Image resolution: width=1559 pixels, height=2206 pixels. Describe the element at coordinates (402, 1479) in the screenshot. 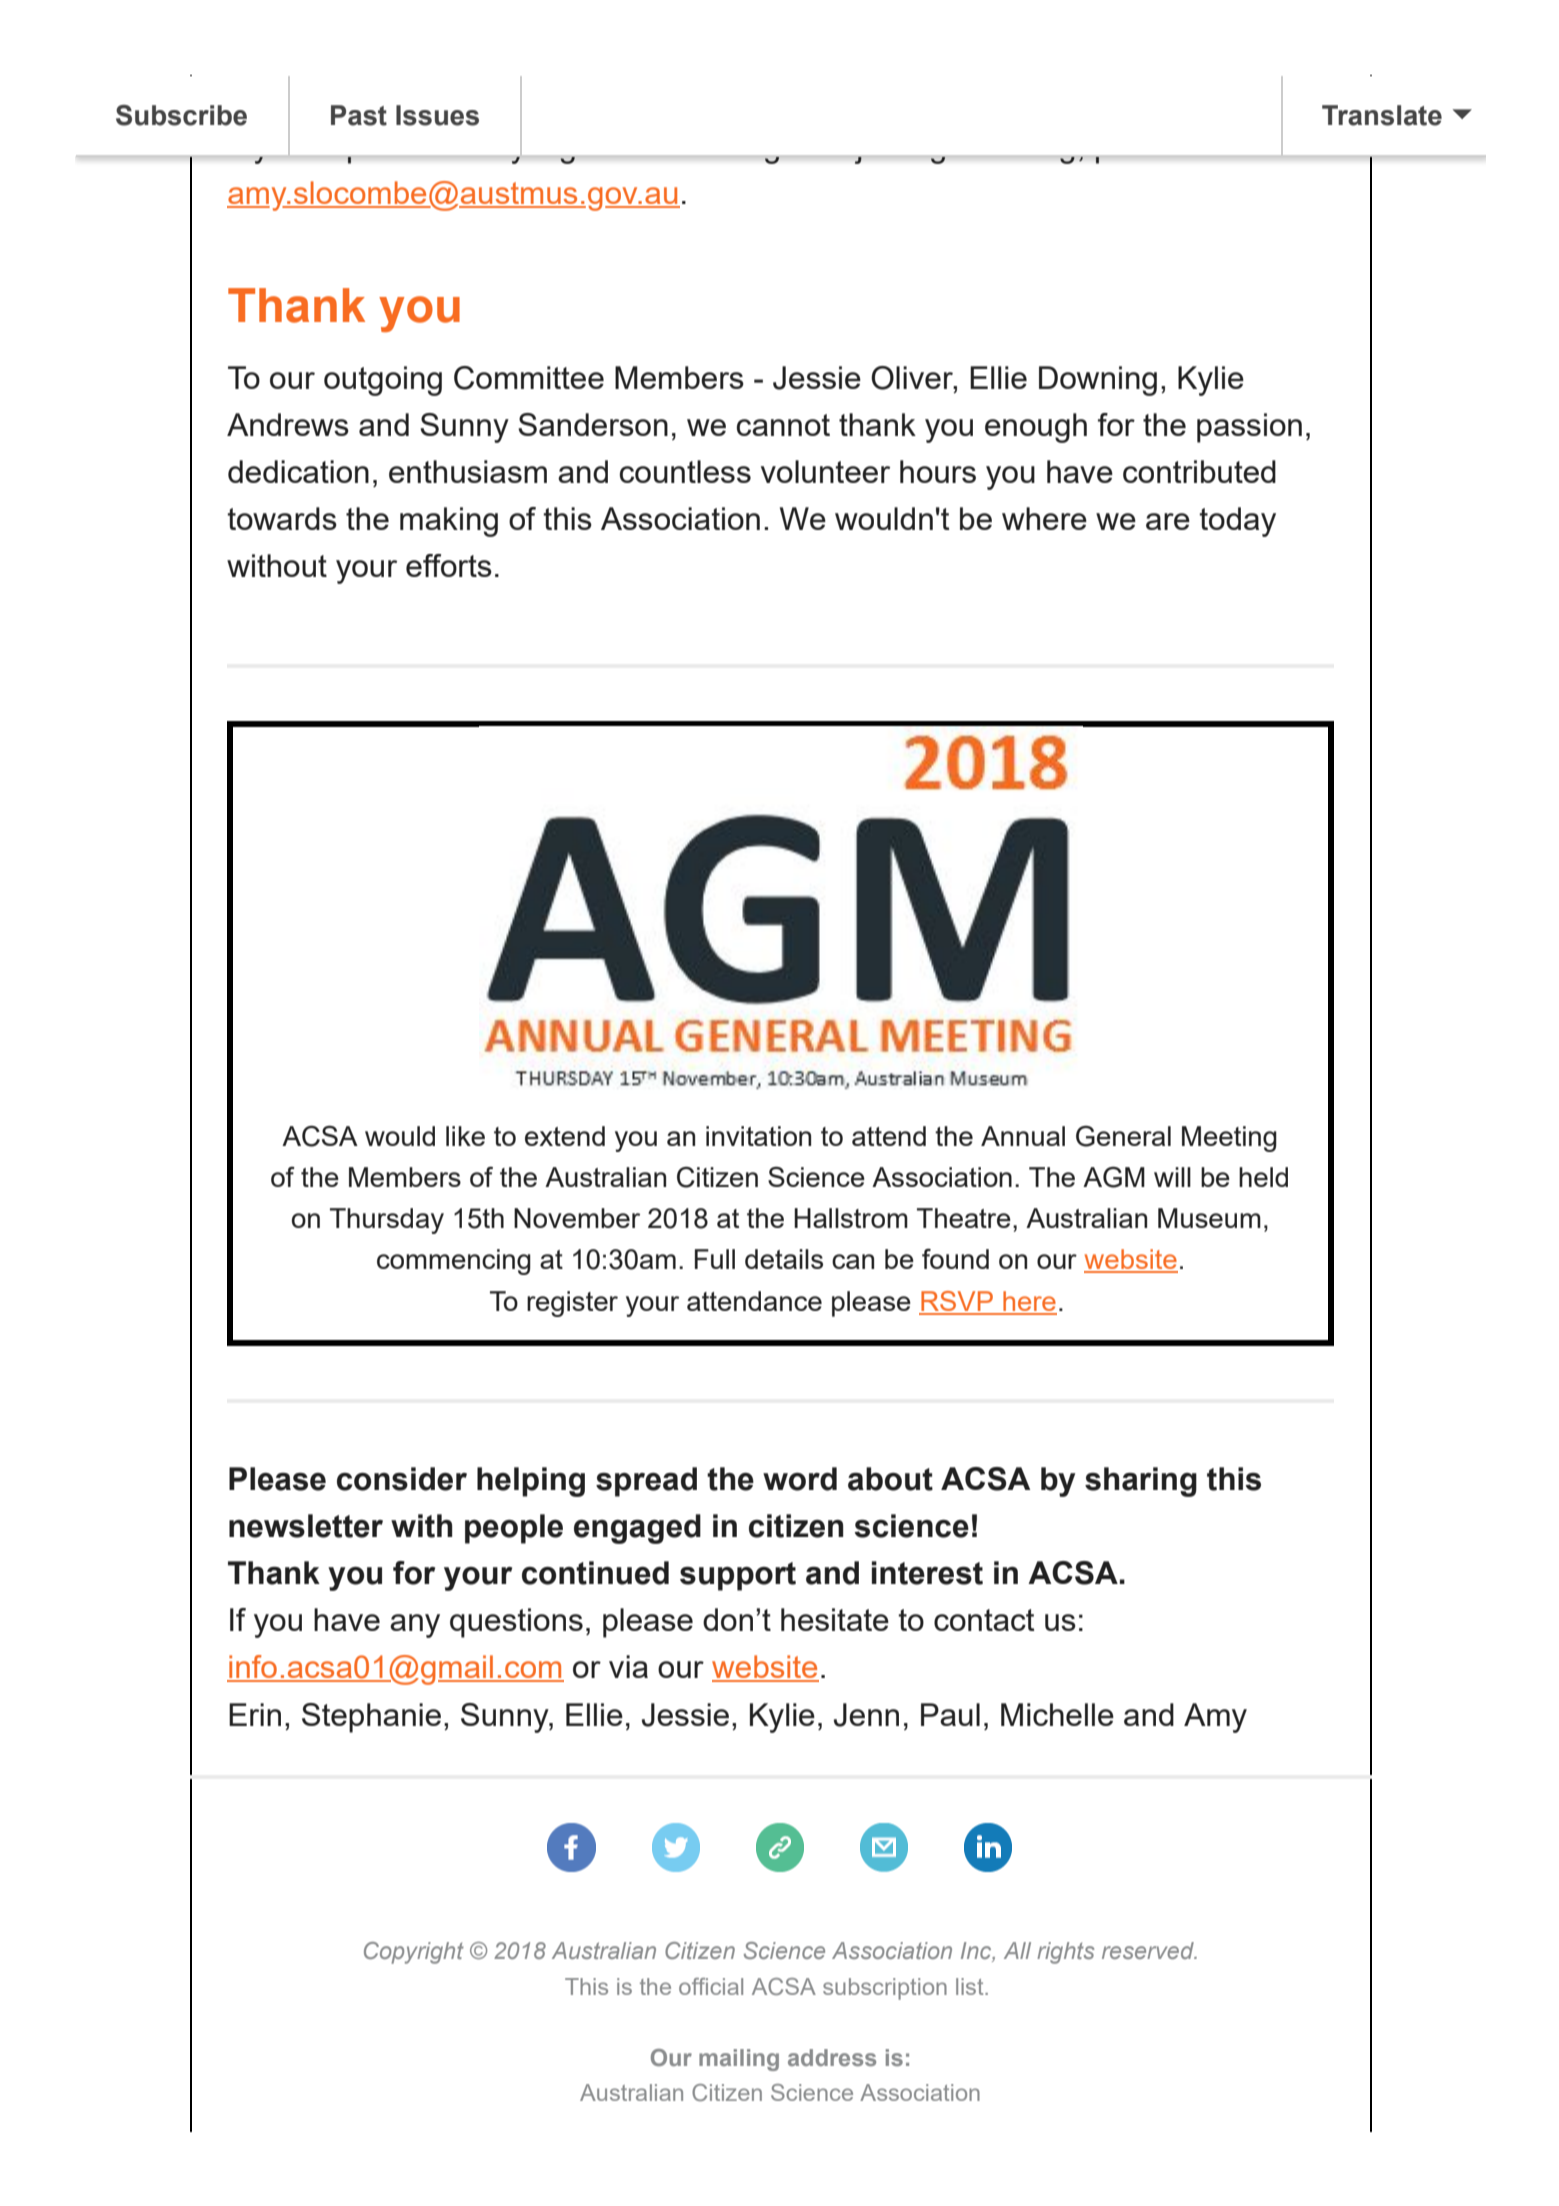

I see `consider` at that location.
